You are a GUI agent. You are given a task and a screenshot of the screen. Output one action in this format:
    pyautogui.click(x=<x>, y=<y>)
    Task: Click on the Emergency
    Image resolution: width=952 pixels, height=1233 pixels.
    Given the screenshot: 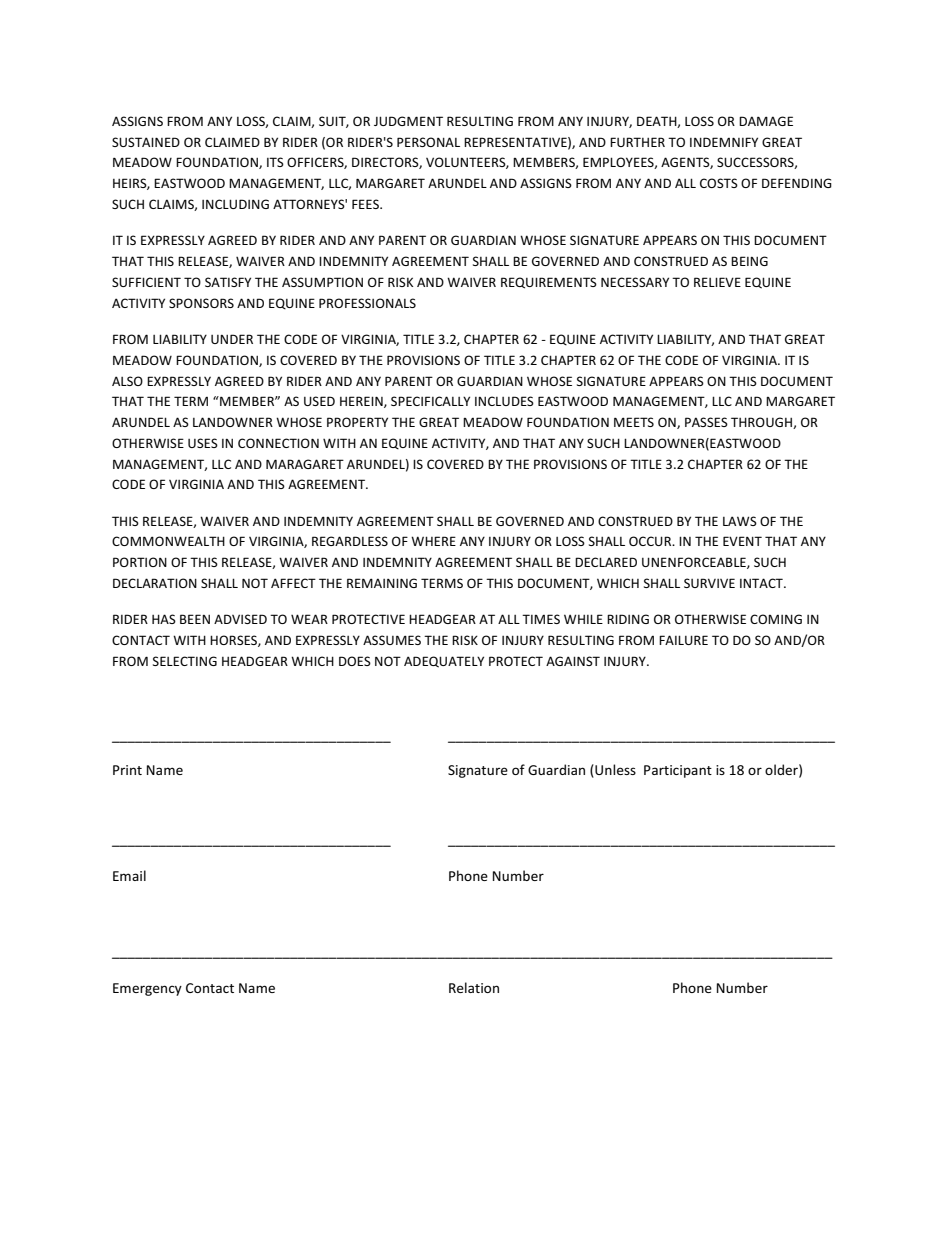 What is the action you would take?
    pyautogui.click(x=147, y=989)
